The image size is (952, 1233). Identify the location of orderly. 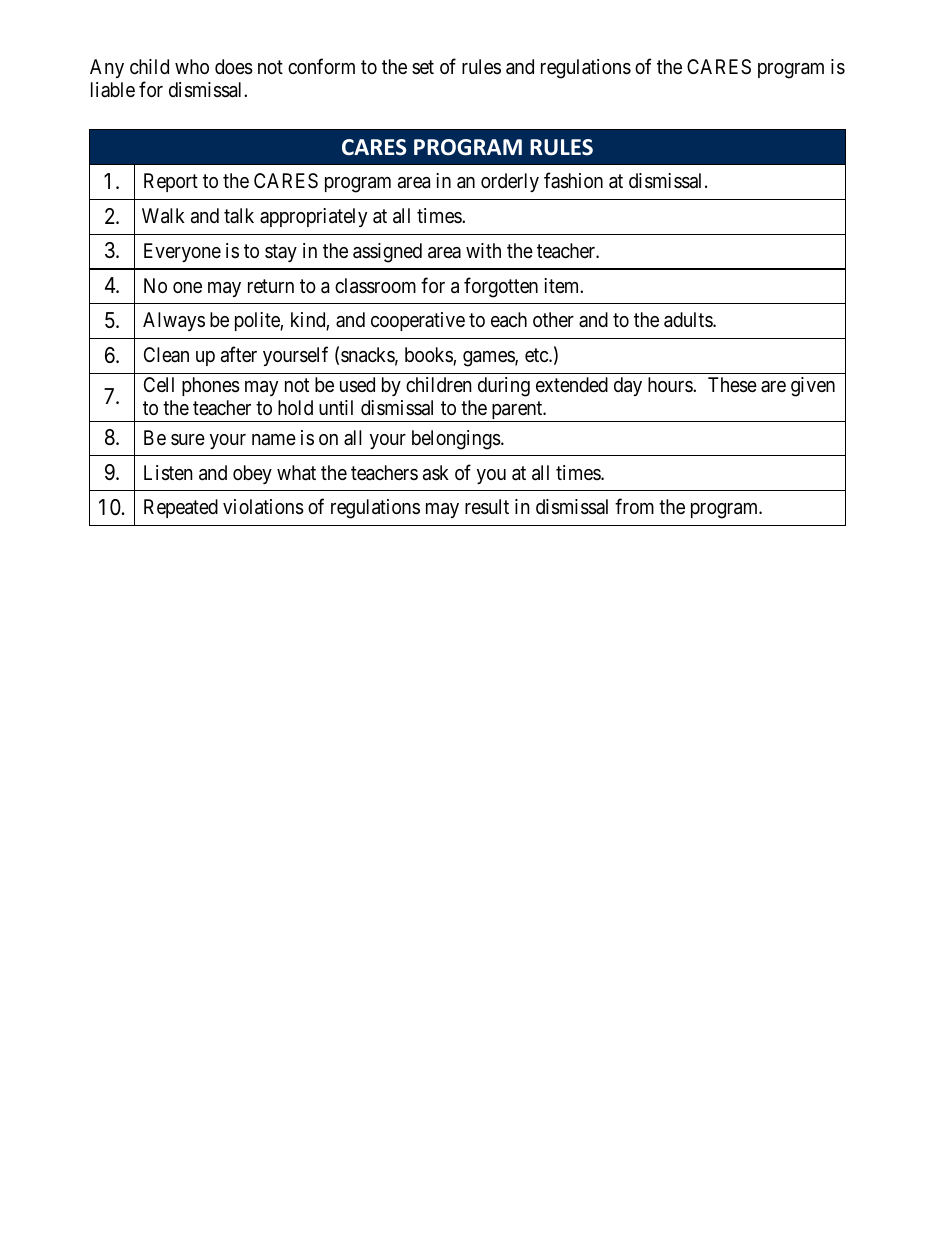
(510, 182).
